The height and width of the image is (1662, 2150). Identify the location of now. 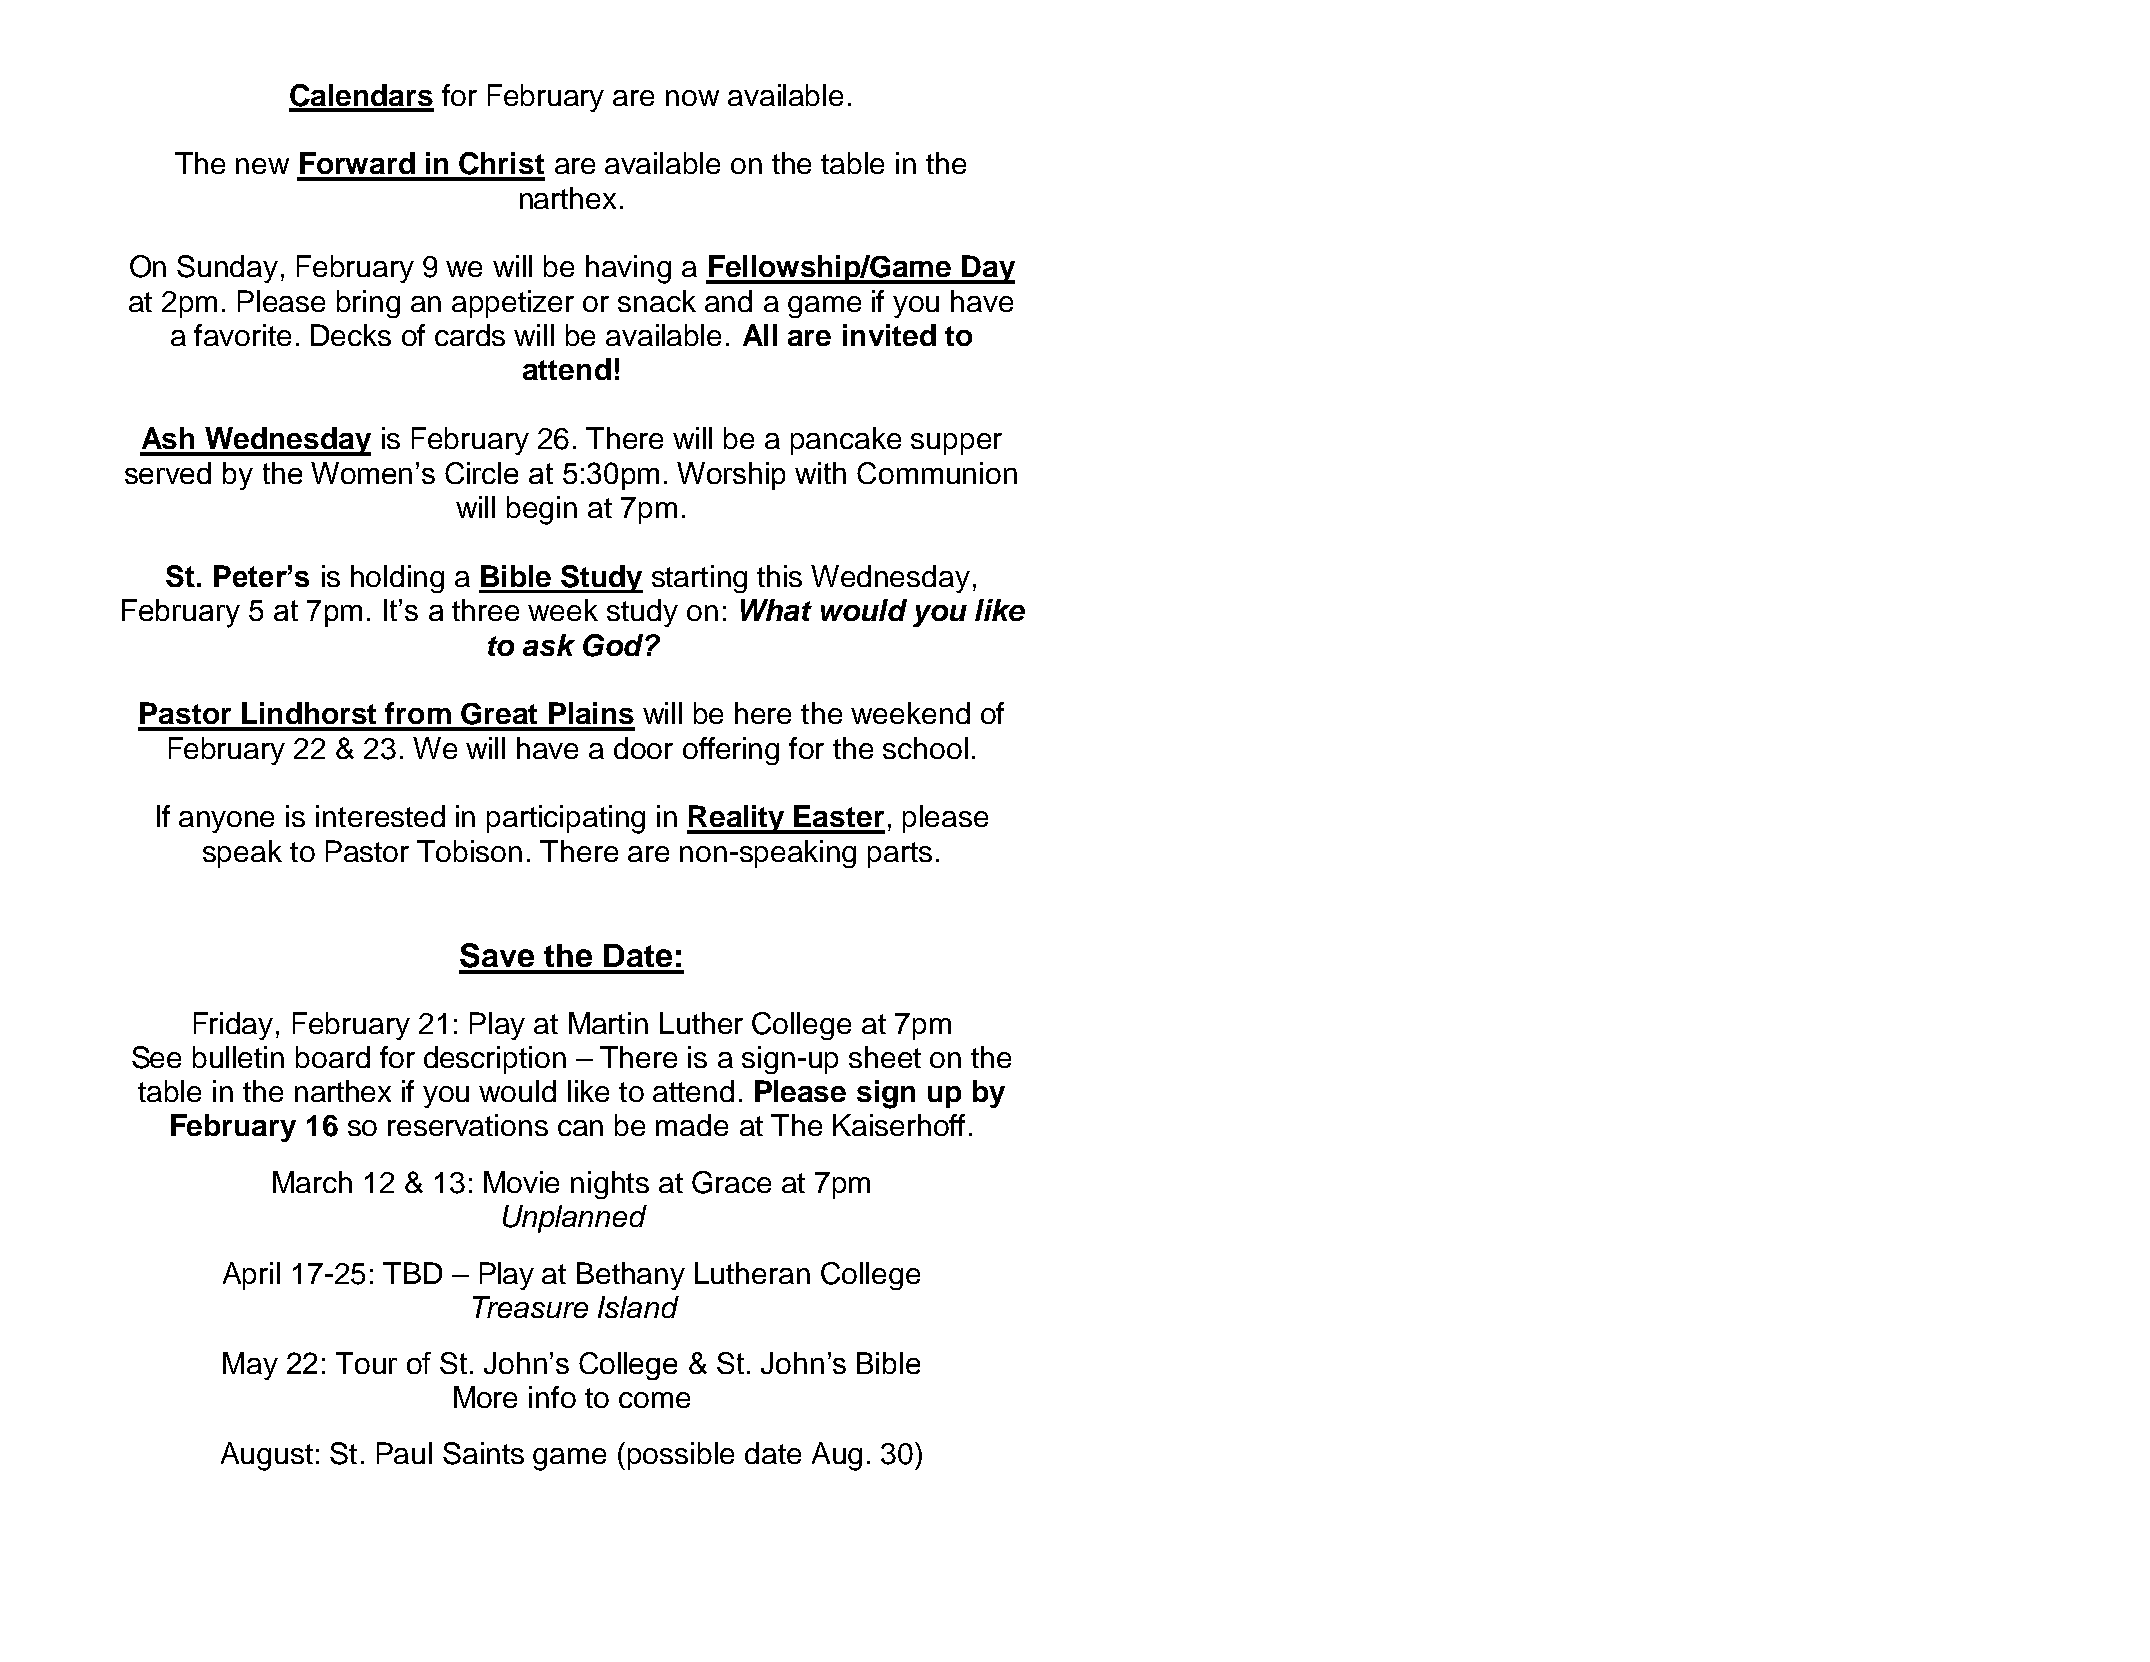
(692, 98).
